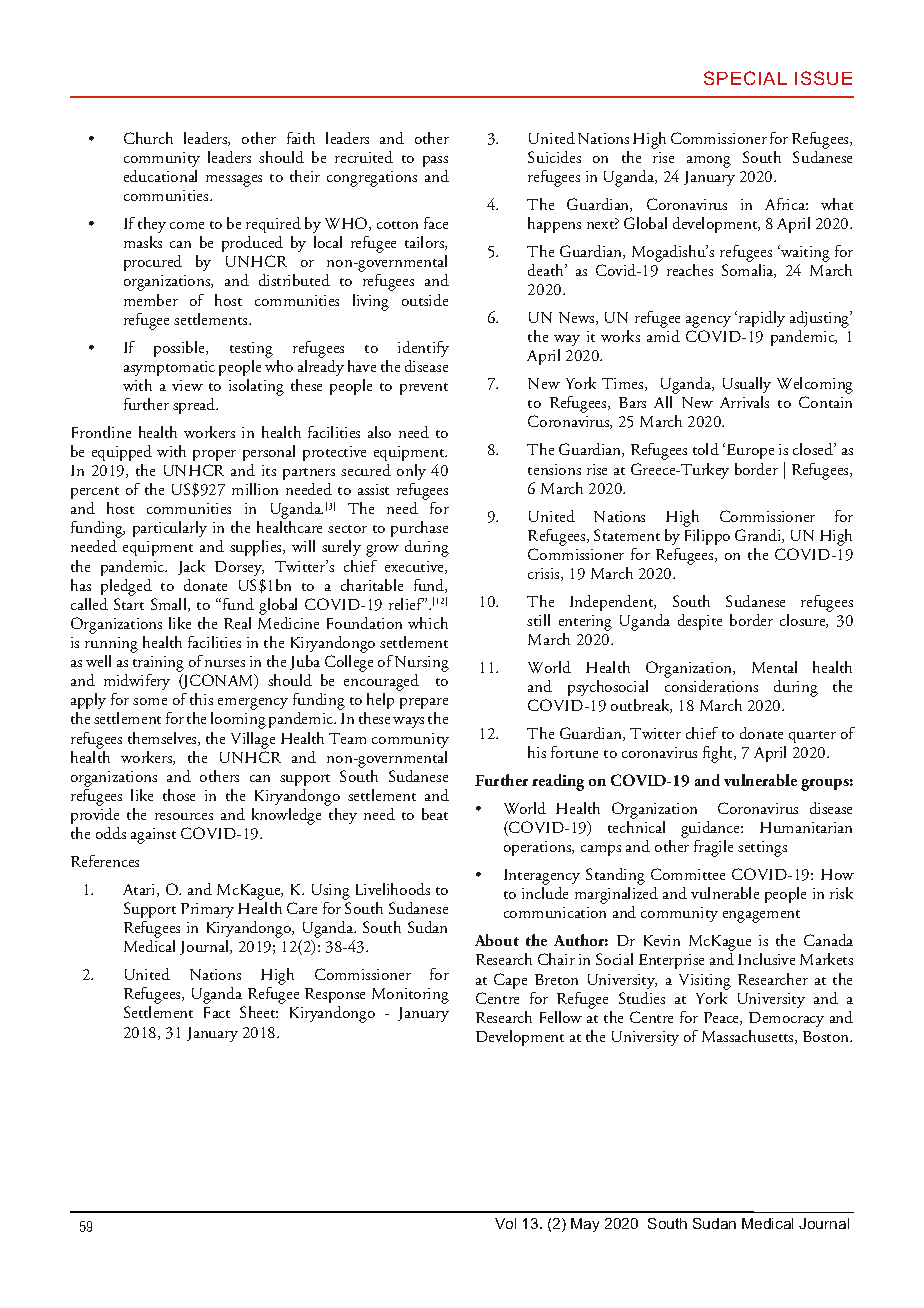 The height and width of the page is (1308, 924). Describe the element at coordinates (217, 1012) in the page. I see `Fact` at that location.
